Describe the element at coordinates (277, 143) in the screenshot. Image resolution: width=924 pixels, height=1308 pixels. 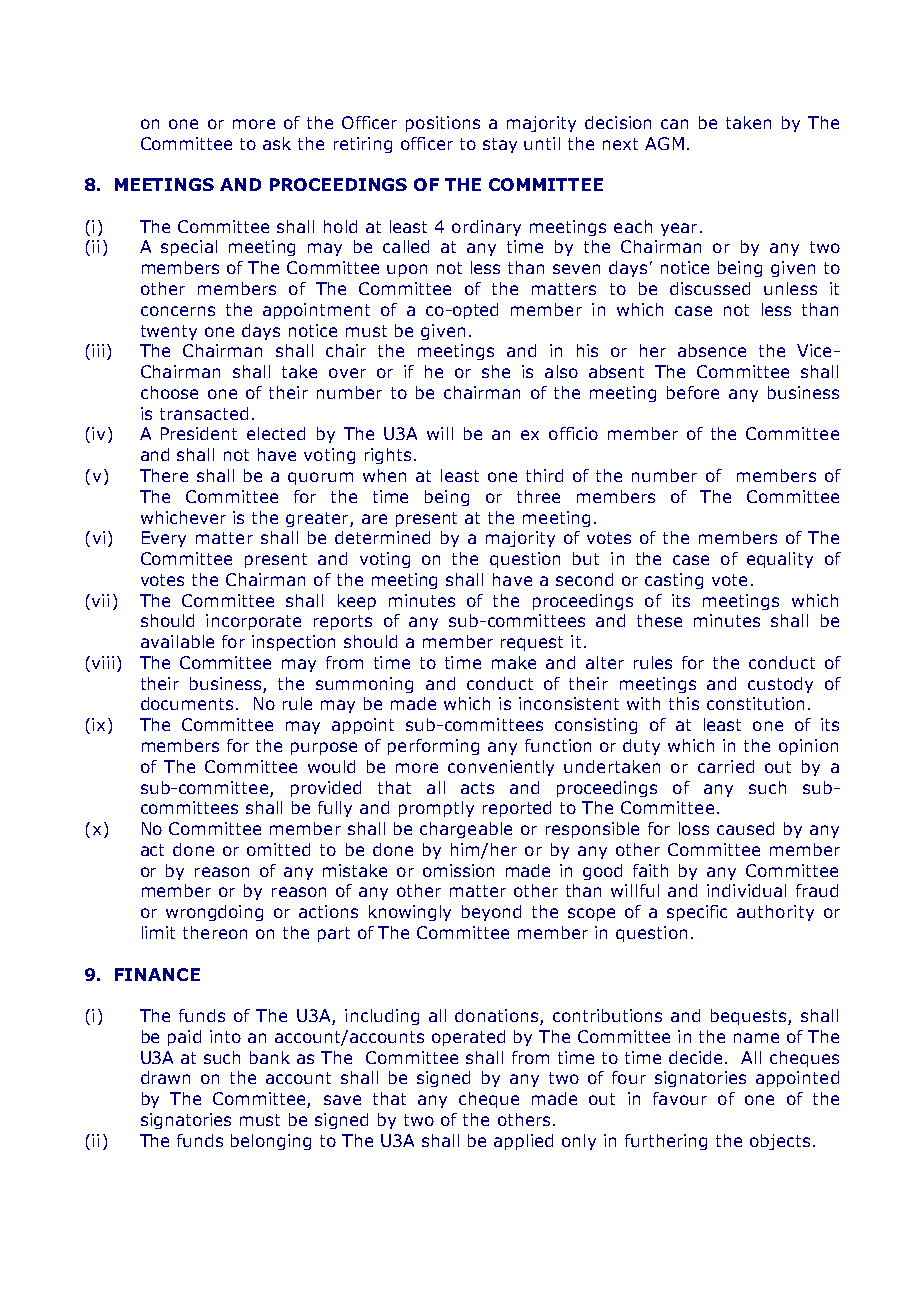
I see `ask` at that location.
